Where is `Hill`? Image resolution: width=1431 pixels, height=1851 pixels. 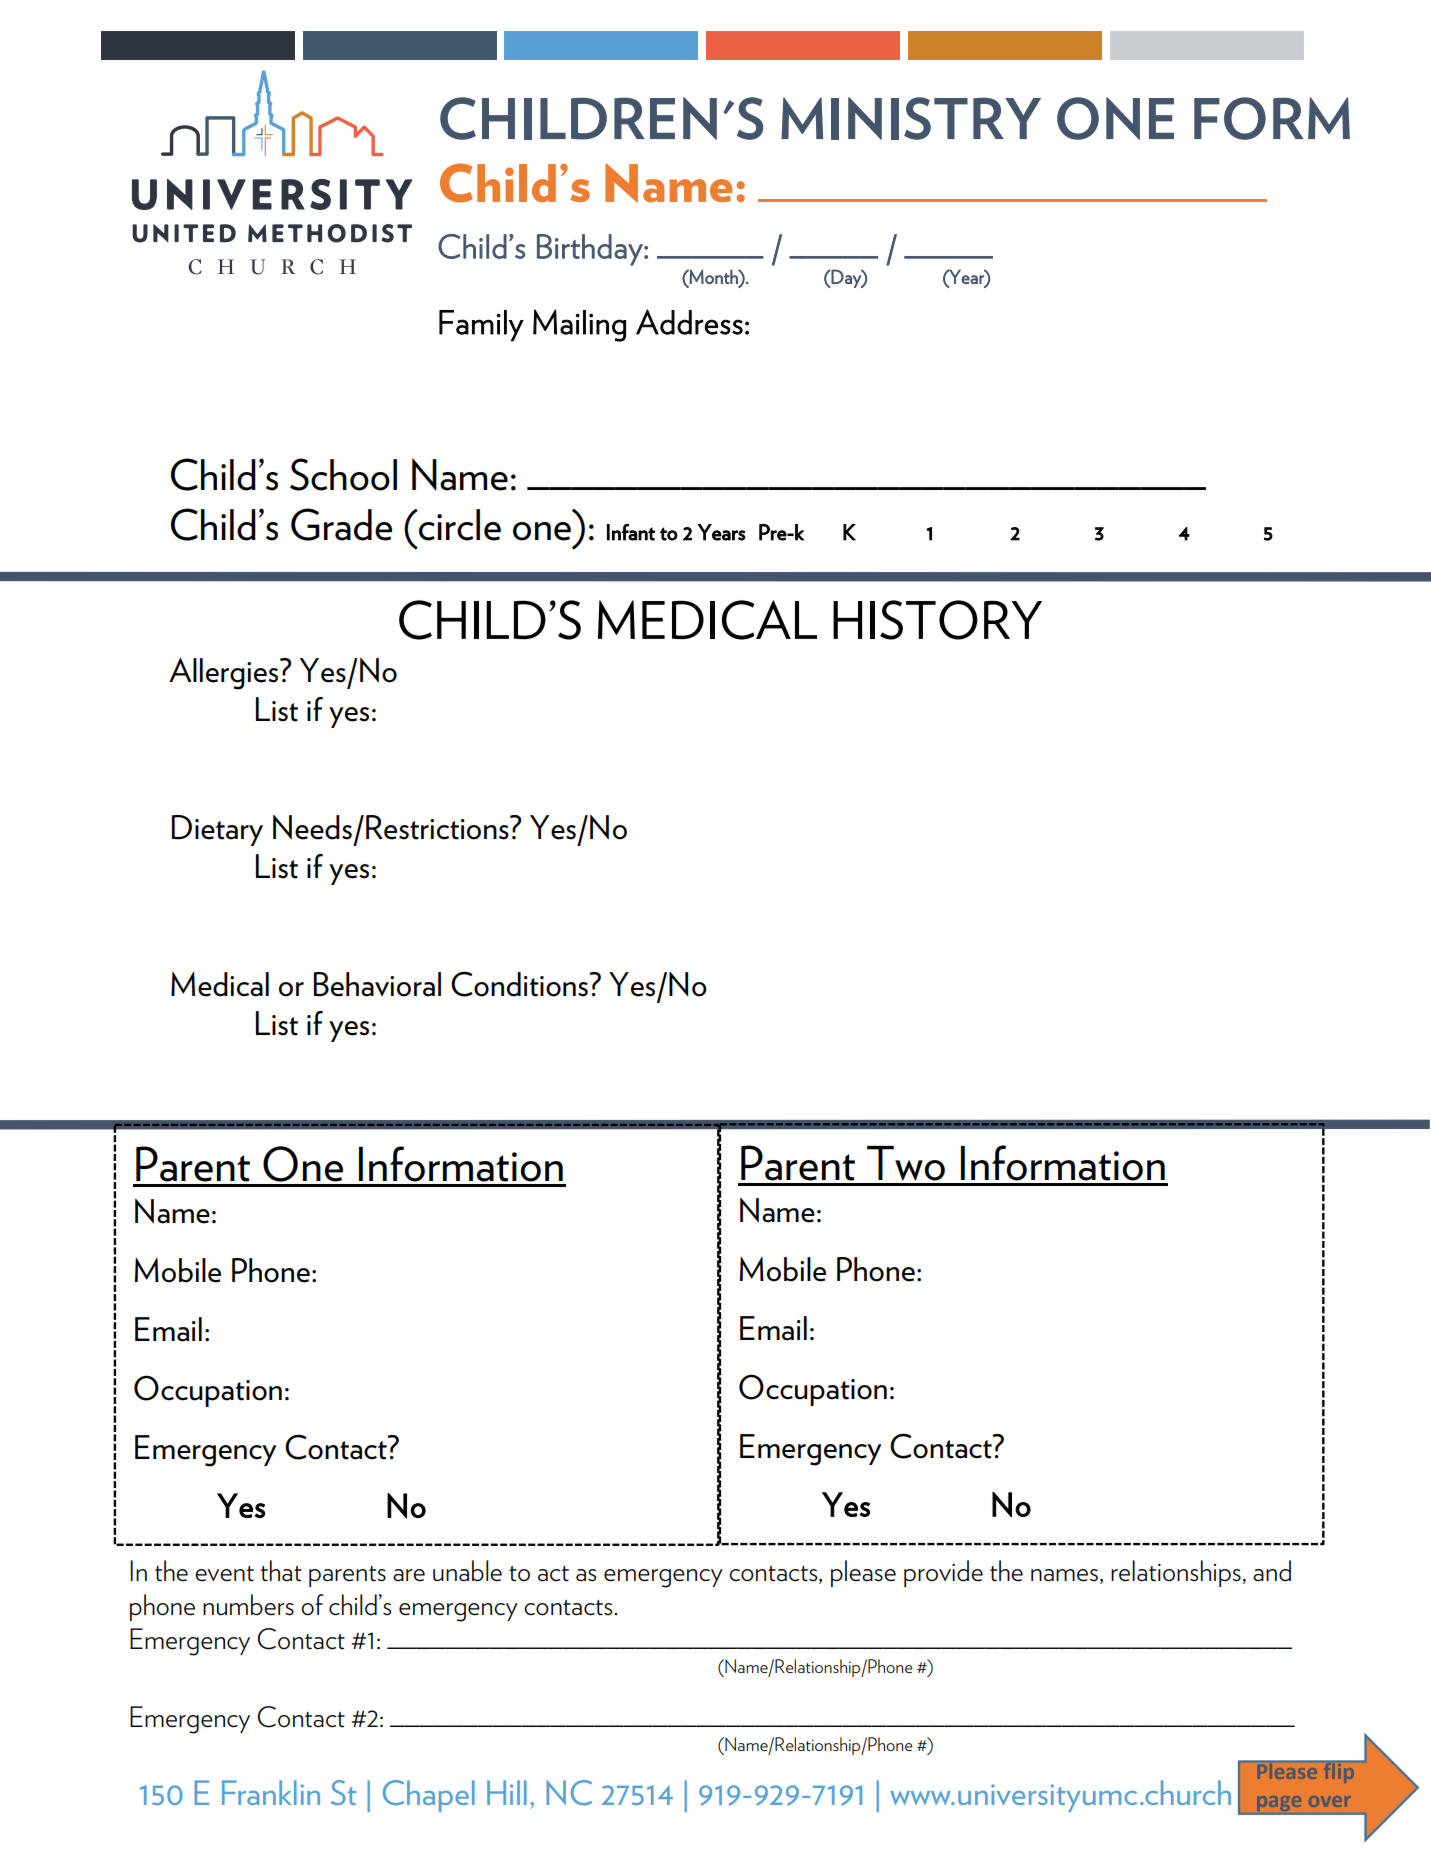
Hill is located at coordinates (507, 1792).
